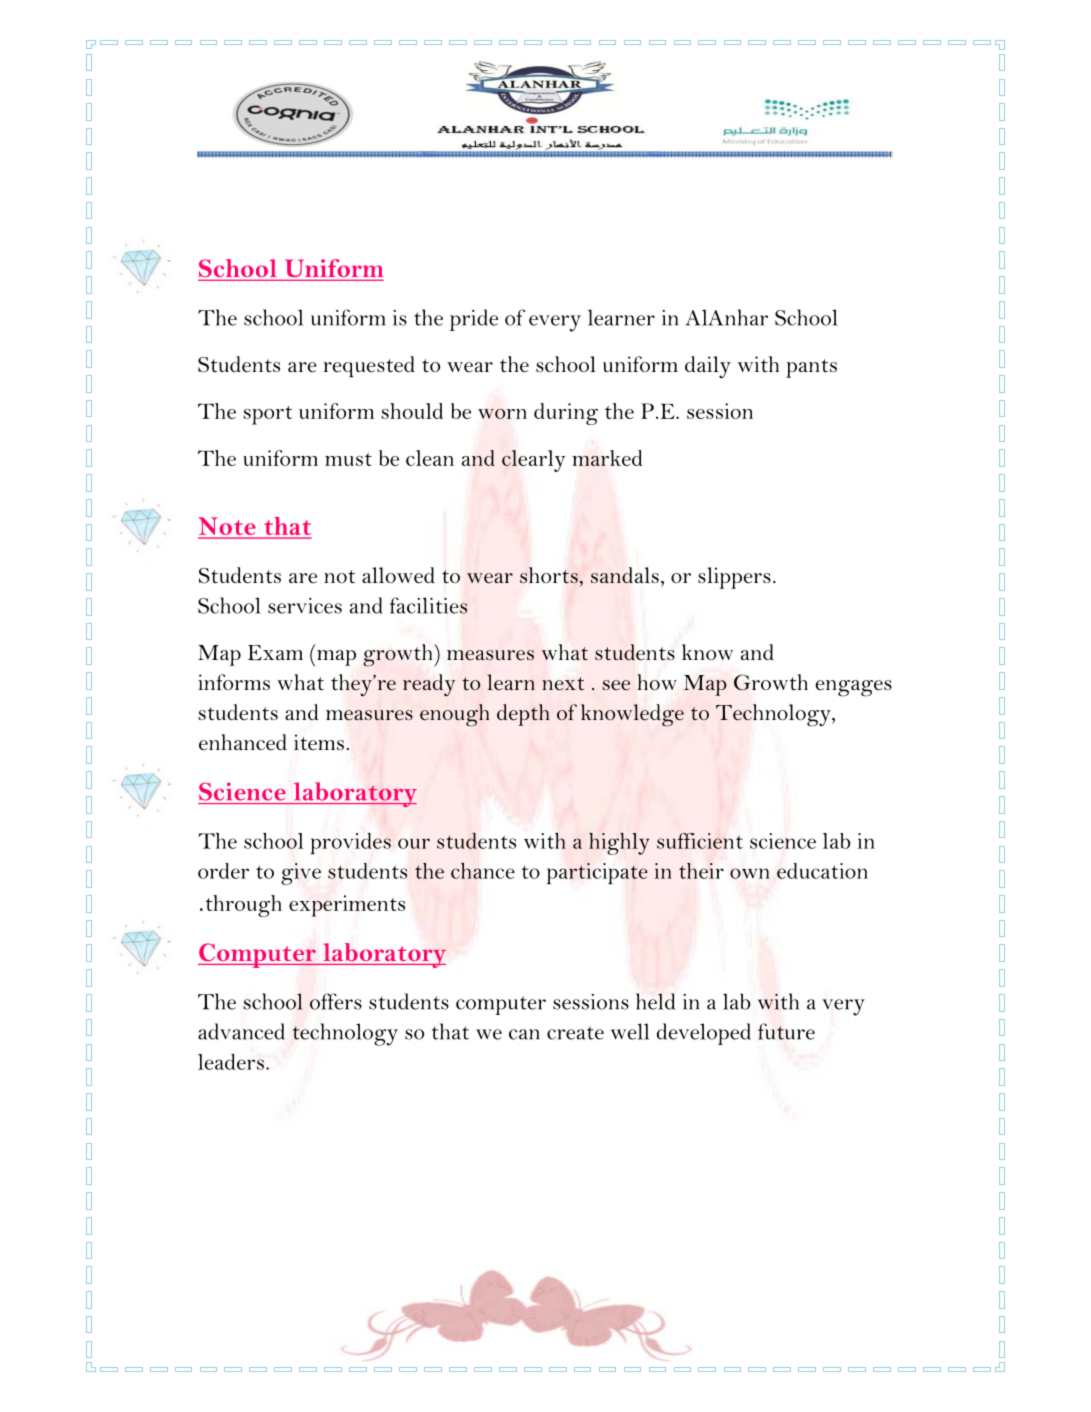 The height and width of the screenshot is (1412, 1091). What do you see at coordinates (811, 368) in the screenshot?
I see `pants` at bounding box center [811, 368].
